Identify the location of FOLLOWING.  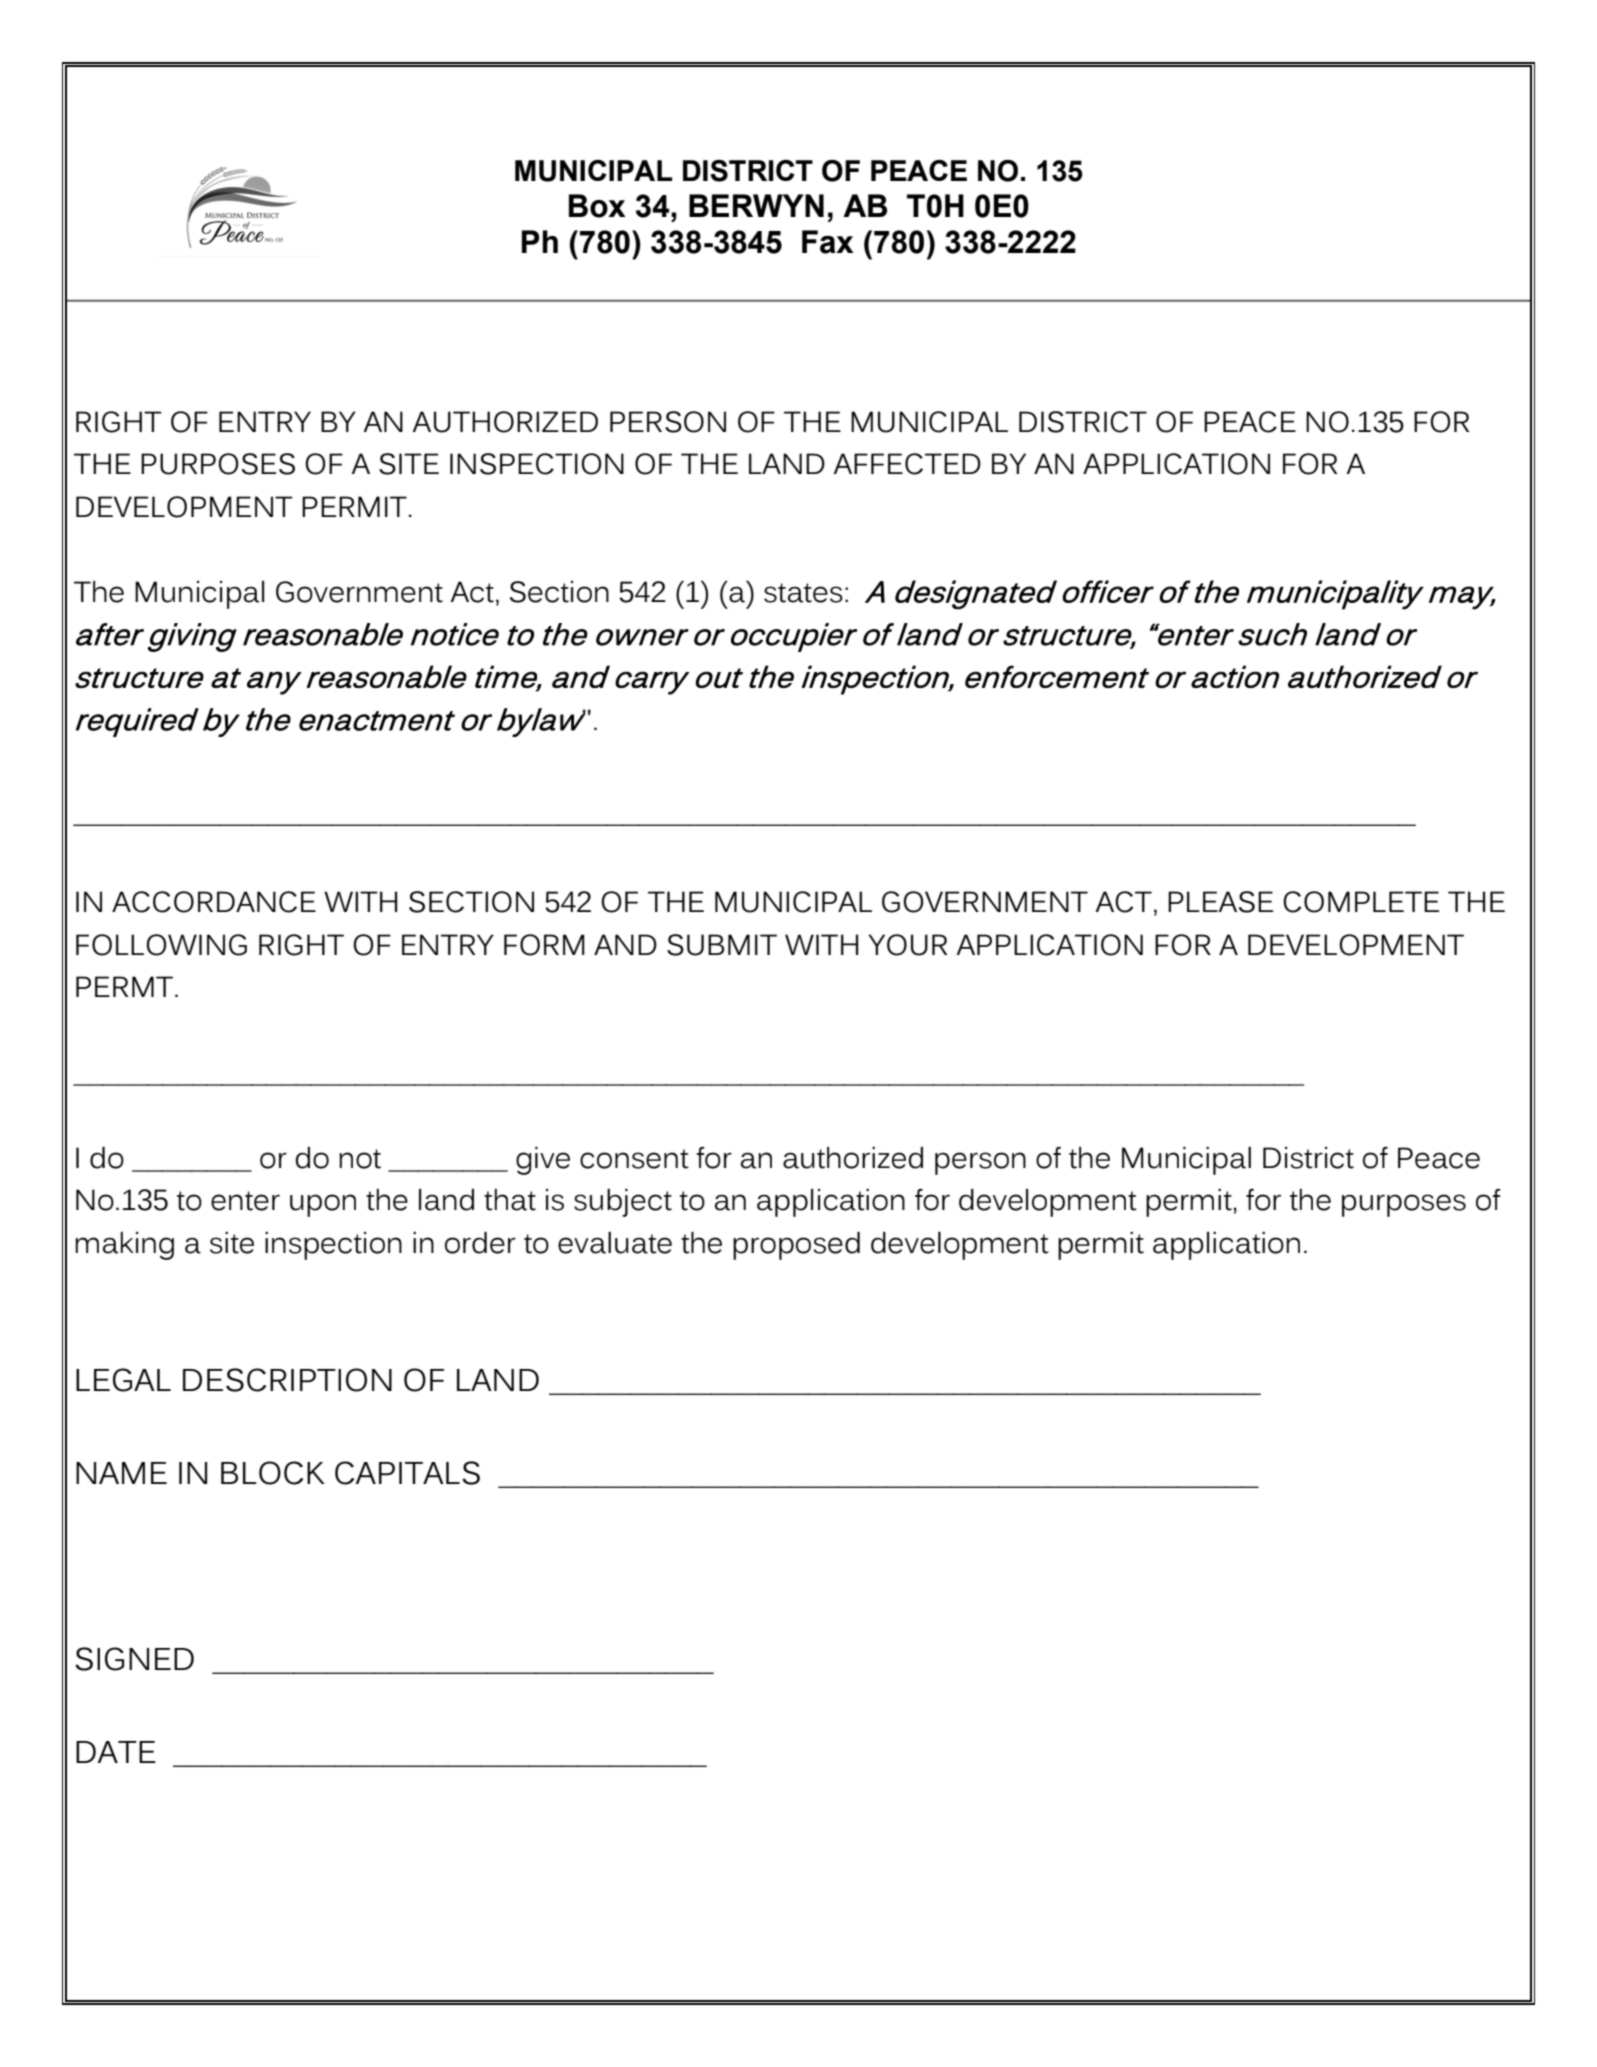
(161, 945).
